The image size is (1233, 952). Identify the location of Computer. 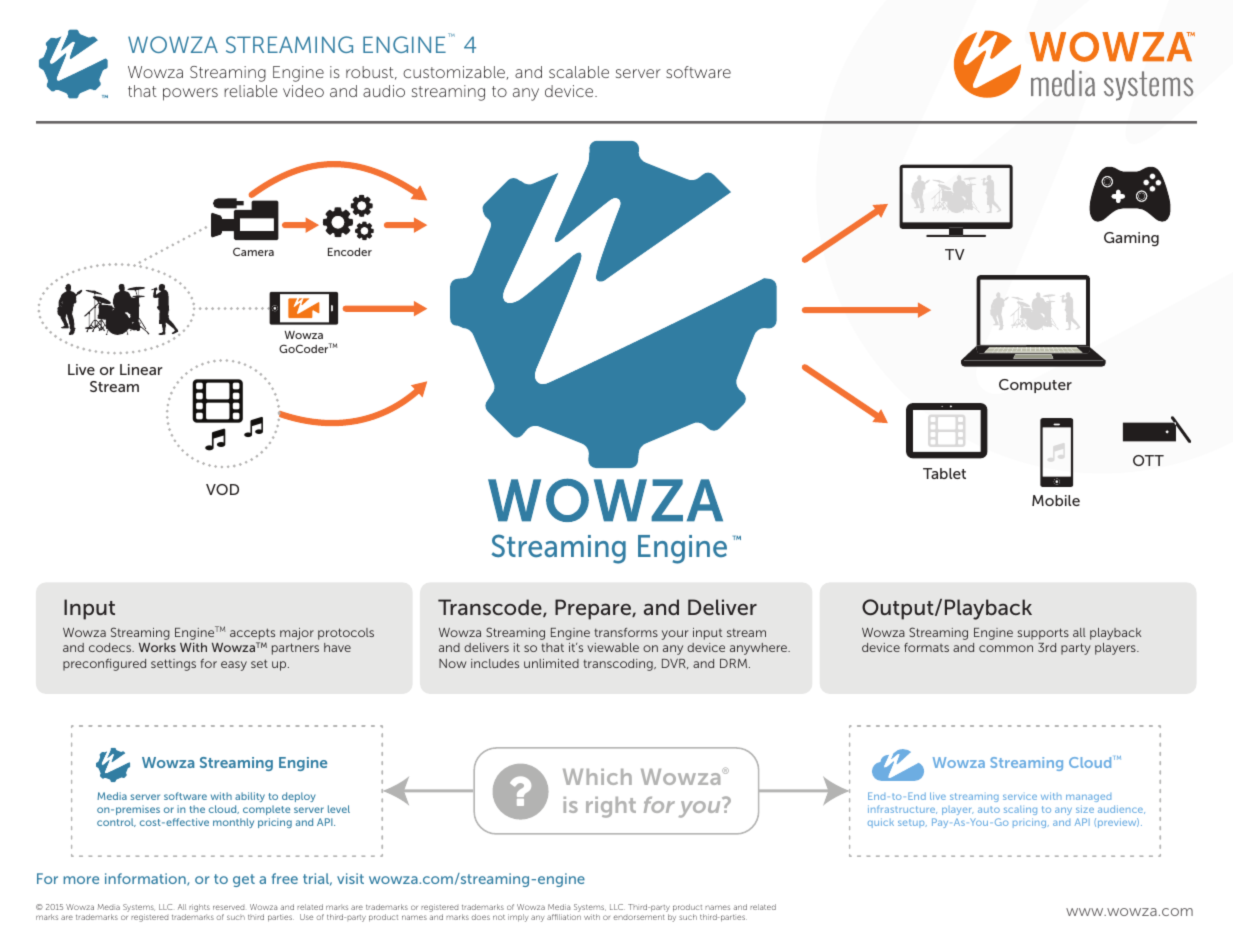
(1035, 386).
